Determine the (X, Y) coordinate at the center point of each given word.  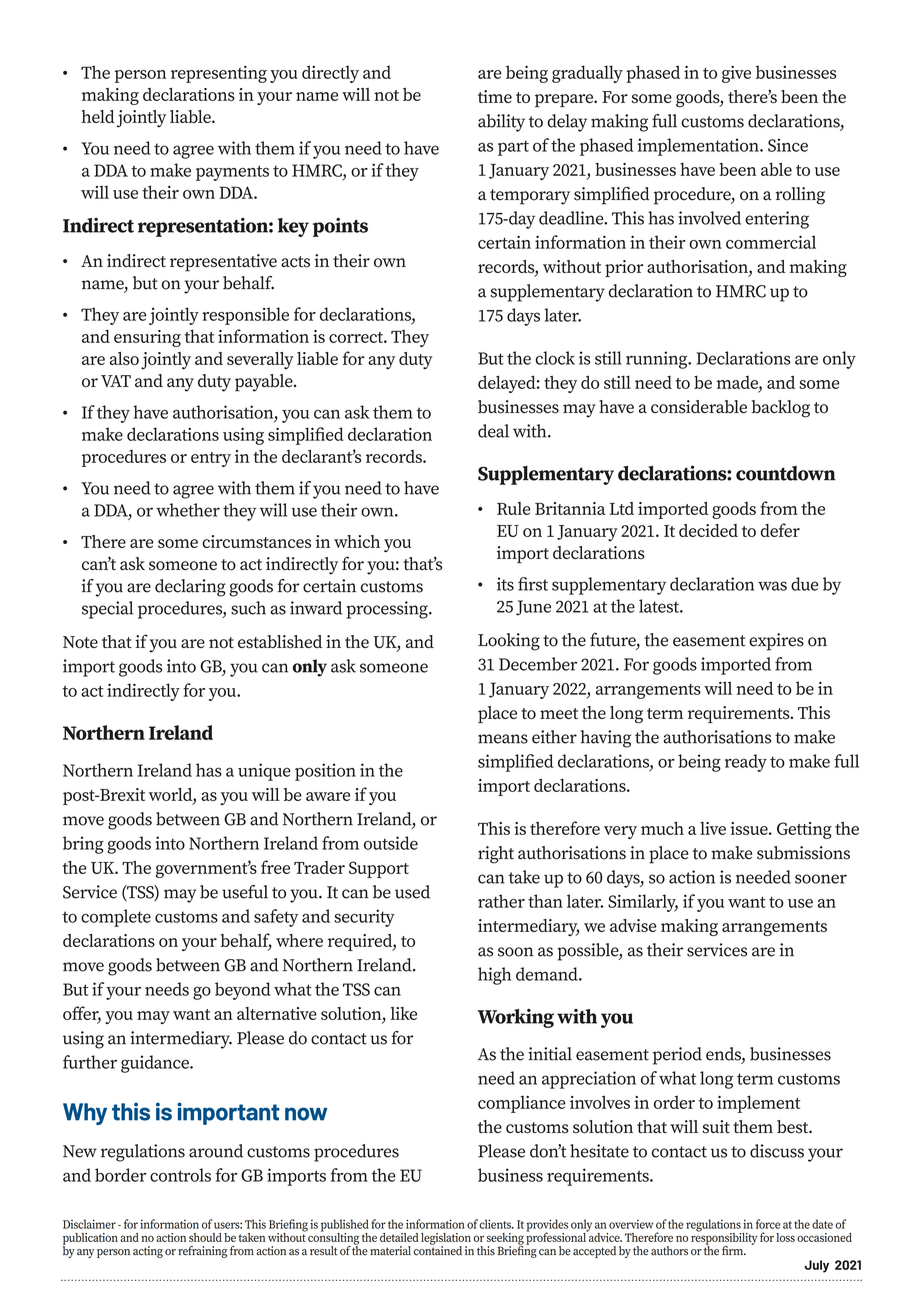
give (736, 74)
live (713, 828)
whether (188, 510)
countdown (785, 473)
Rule (514, 508)
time (495, 96)
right (496, 855)
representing (219, 74)
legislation (446, 1240)
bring (83, 845)
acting (148, 1252)
